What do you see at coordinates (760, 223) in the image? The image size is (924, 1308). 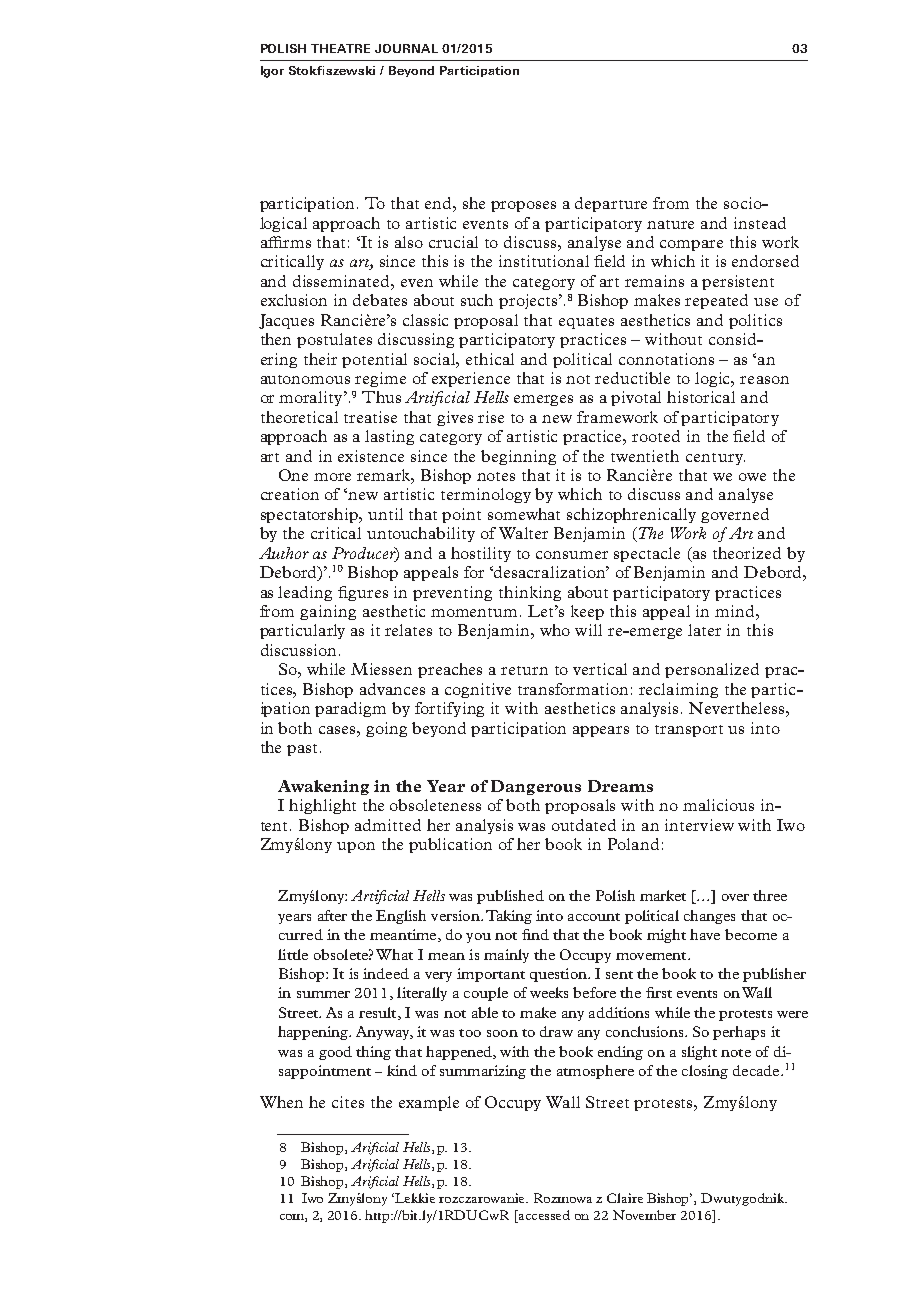 I see `instead` at bounding box center [760, 223].
